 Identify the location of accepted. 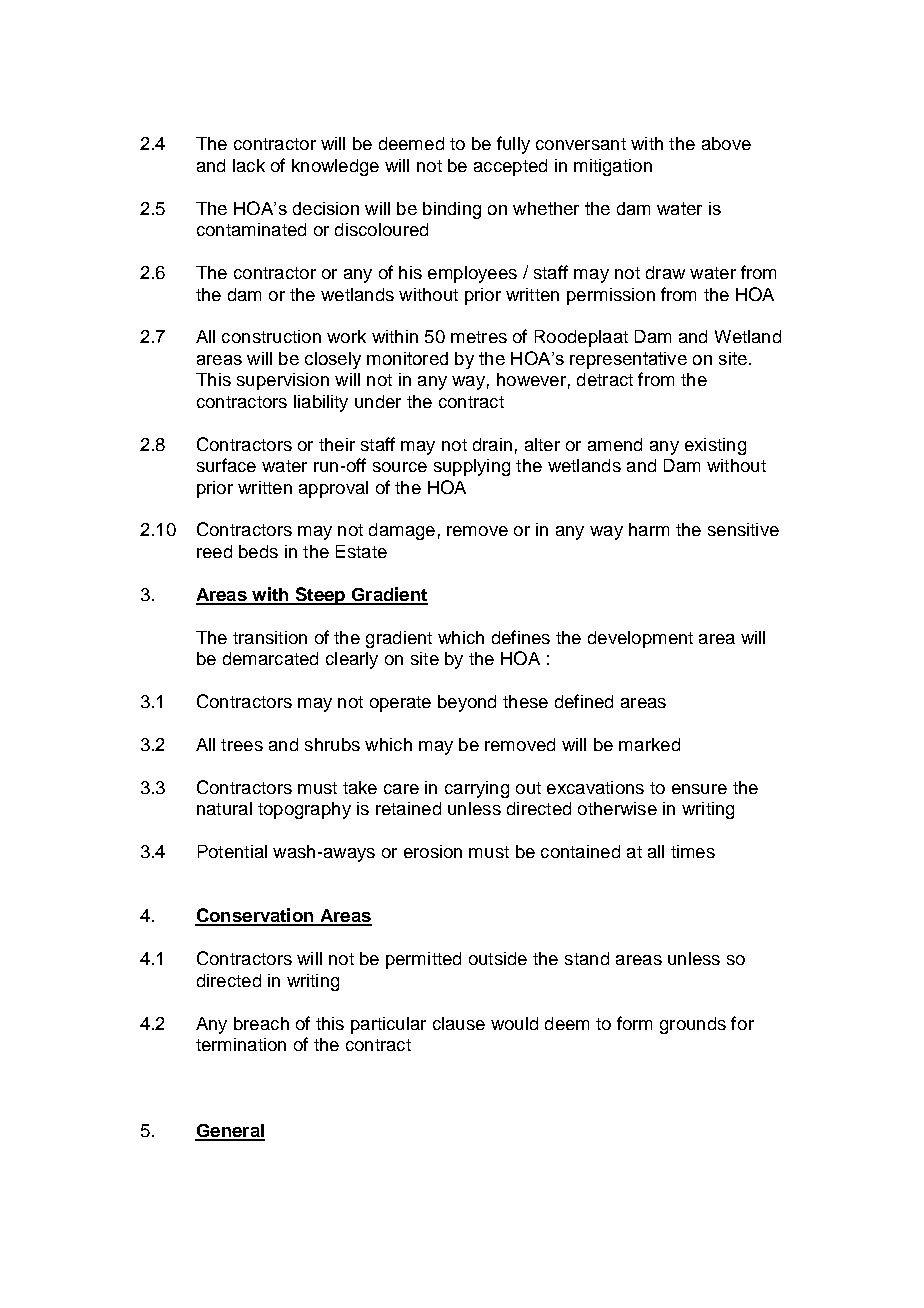
(510, 167).
